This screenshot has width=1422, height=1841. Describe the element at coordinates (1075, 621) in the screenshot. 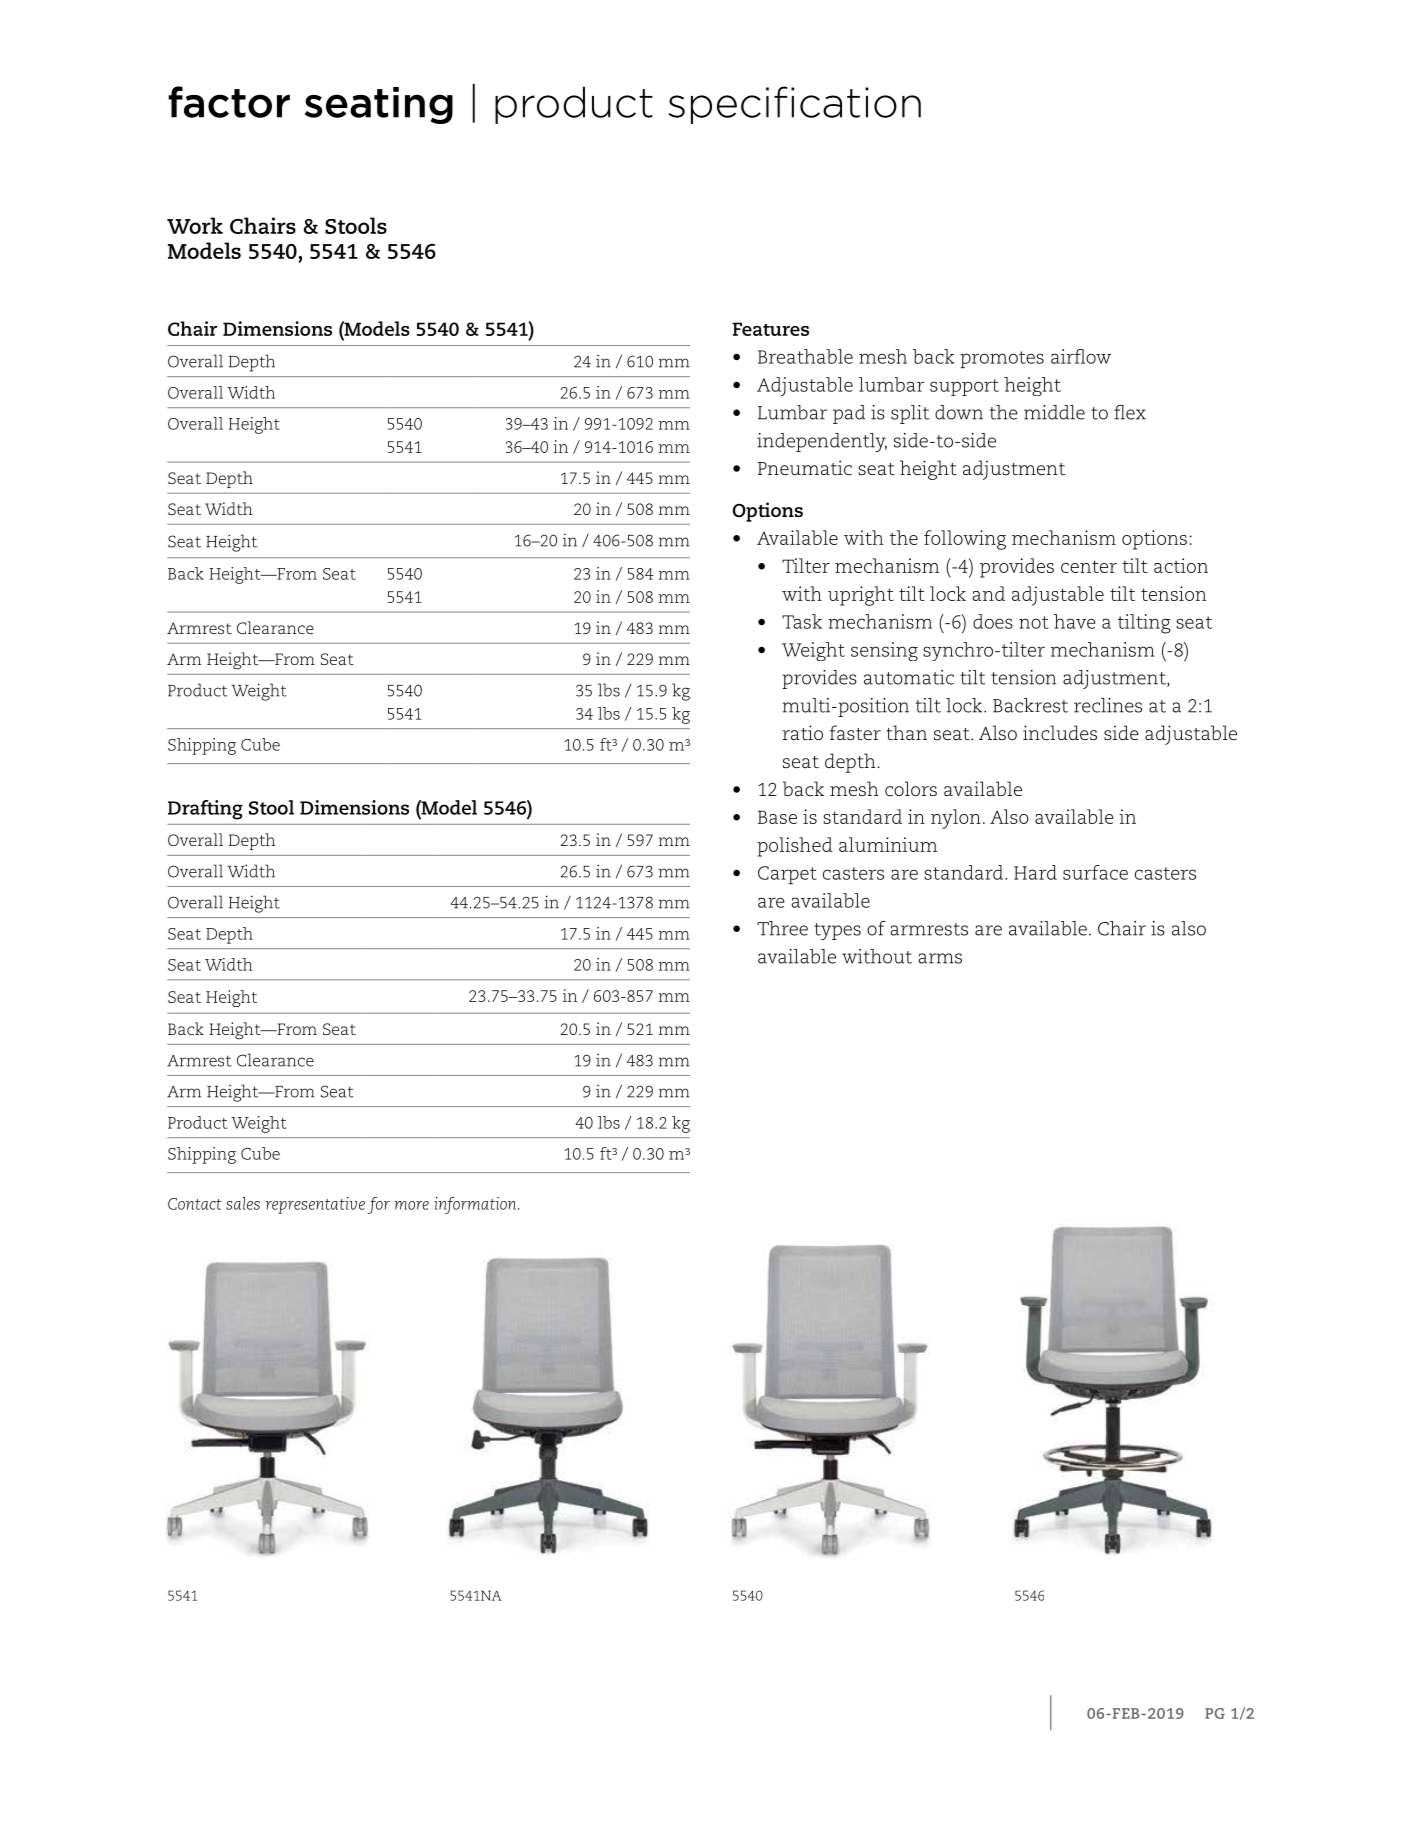

I see `have` at that location.
